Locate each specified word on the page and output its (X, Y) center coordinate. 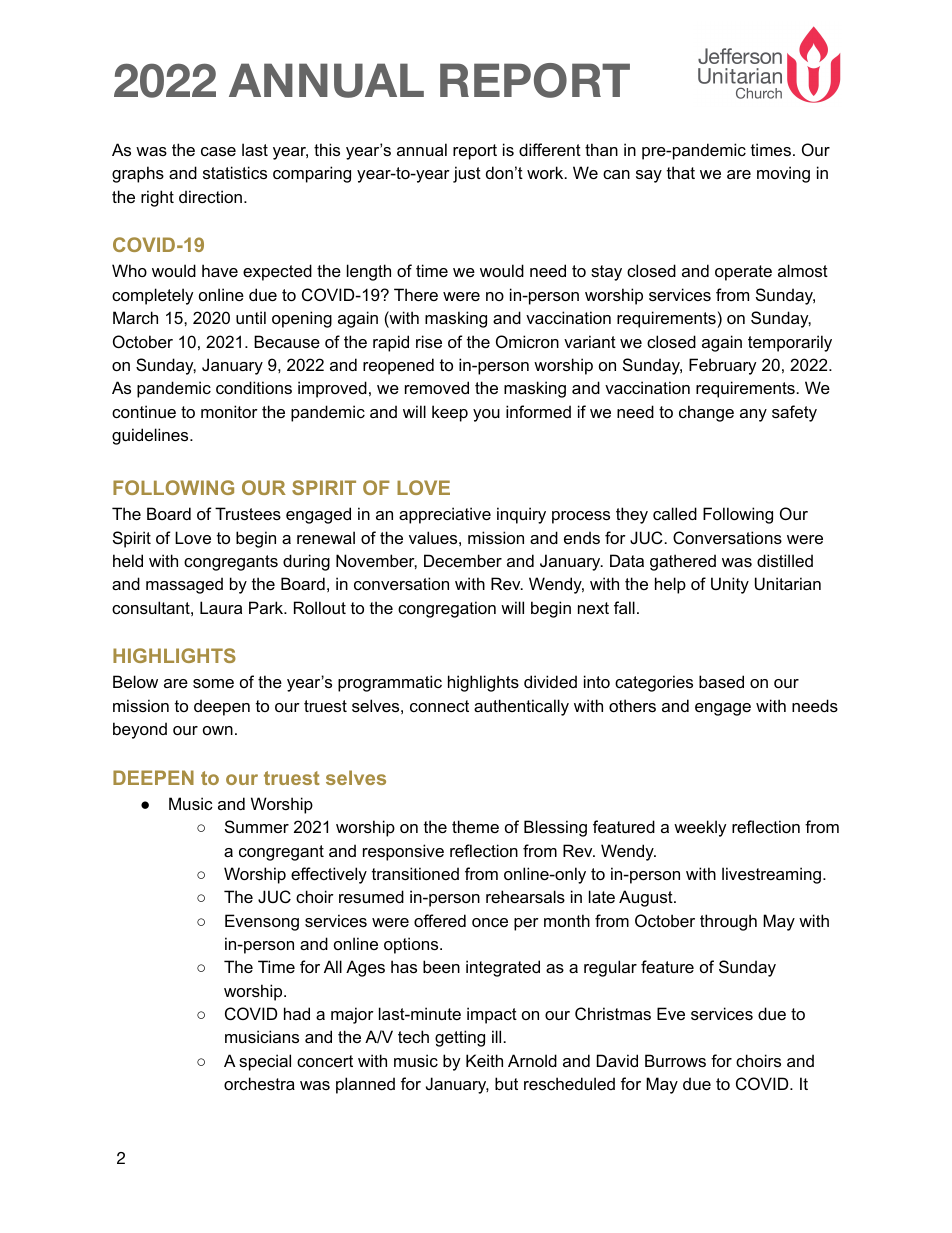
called (675, 513)
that (681, 172)
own (218, 730)
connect (439, 706)
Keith (484, 1060)
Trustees (248, 513)
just (467, 174)
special (265, 1062)
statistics (235, 172)
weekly (700, 828)
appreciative (445, 515)
